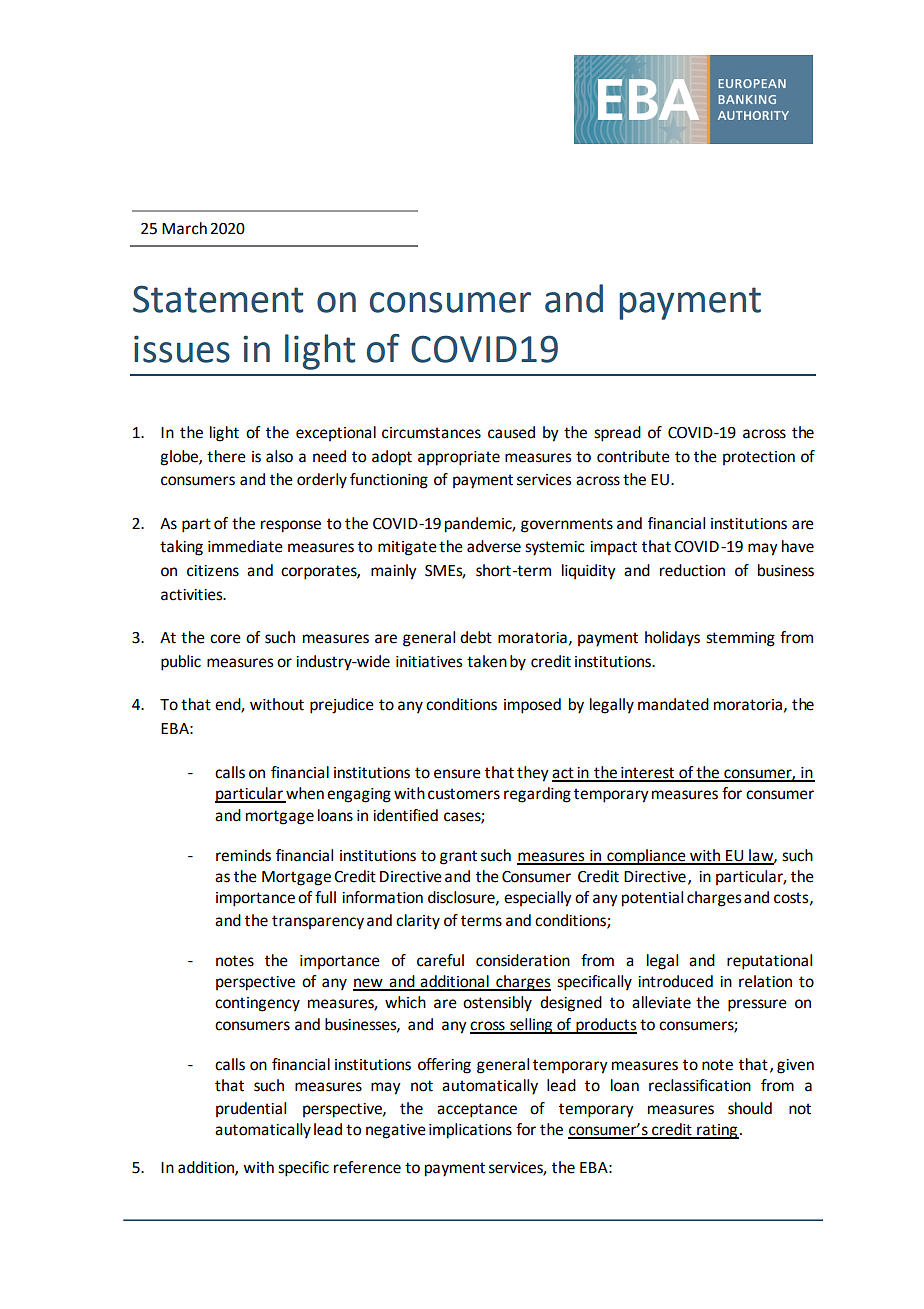  Describe the element at coordinates (717, 1131) in the screenshot. I see `rating` at that location.
